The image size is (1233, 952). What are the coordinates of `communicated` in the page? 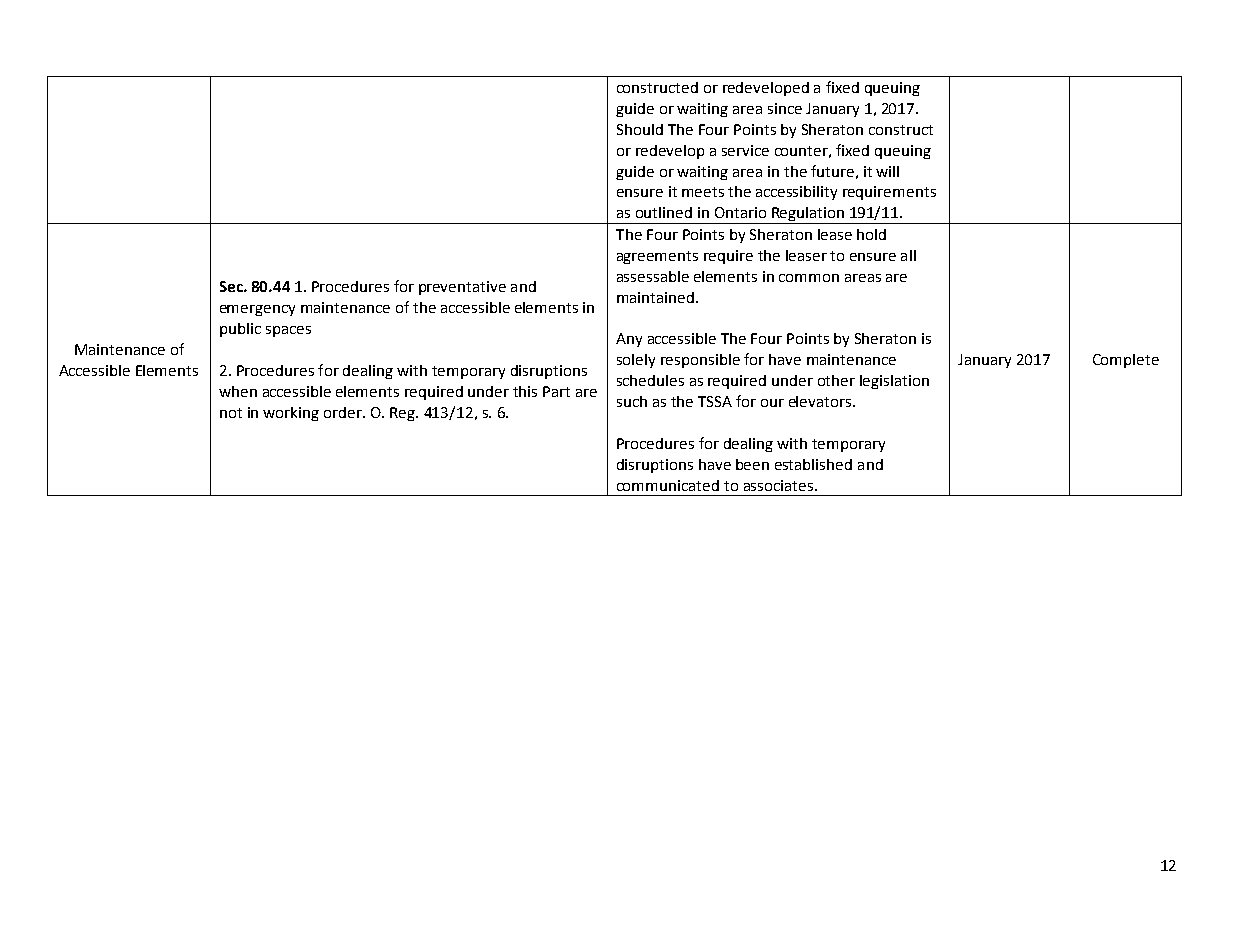 It's located at (668, 485).
